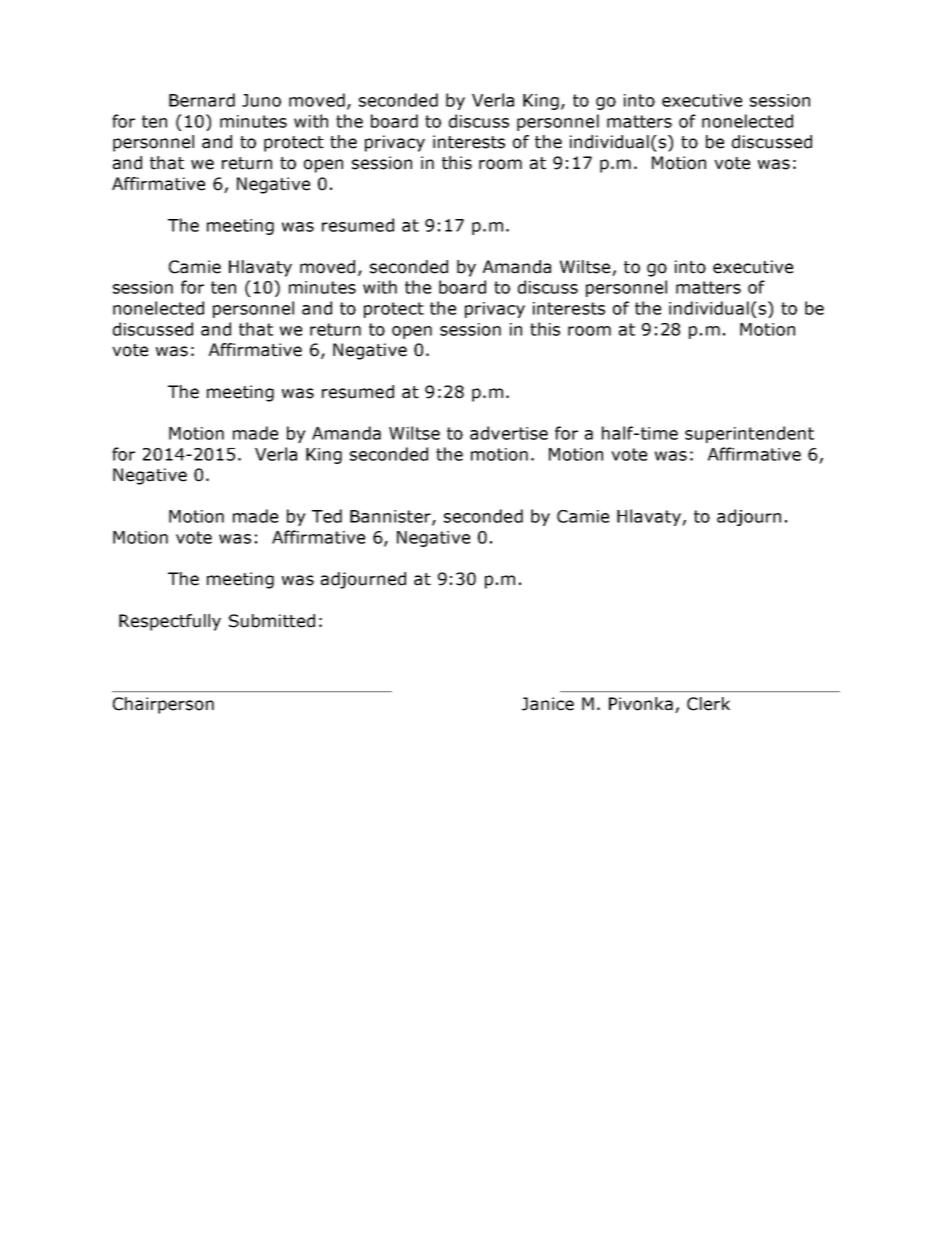 This image has width=952, height=1233. What do you see at coordinates (261, 100) in the image?
I see `Juno` at bounding box center [261, 100].
